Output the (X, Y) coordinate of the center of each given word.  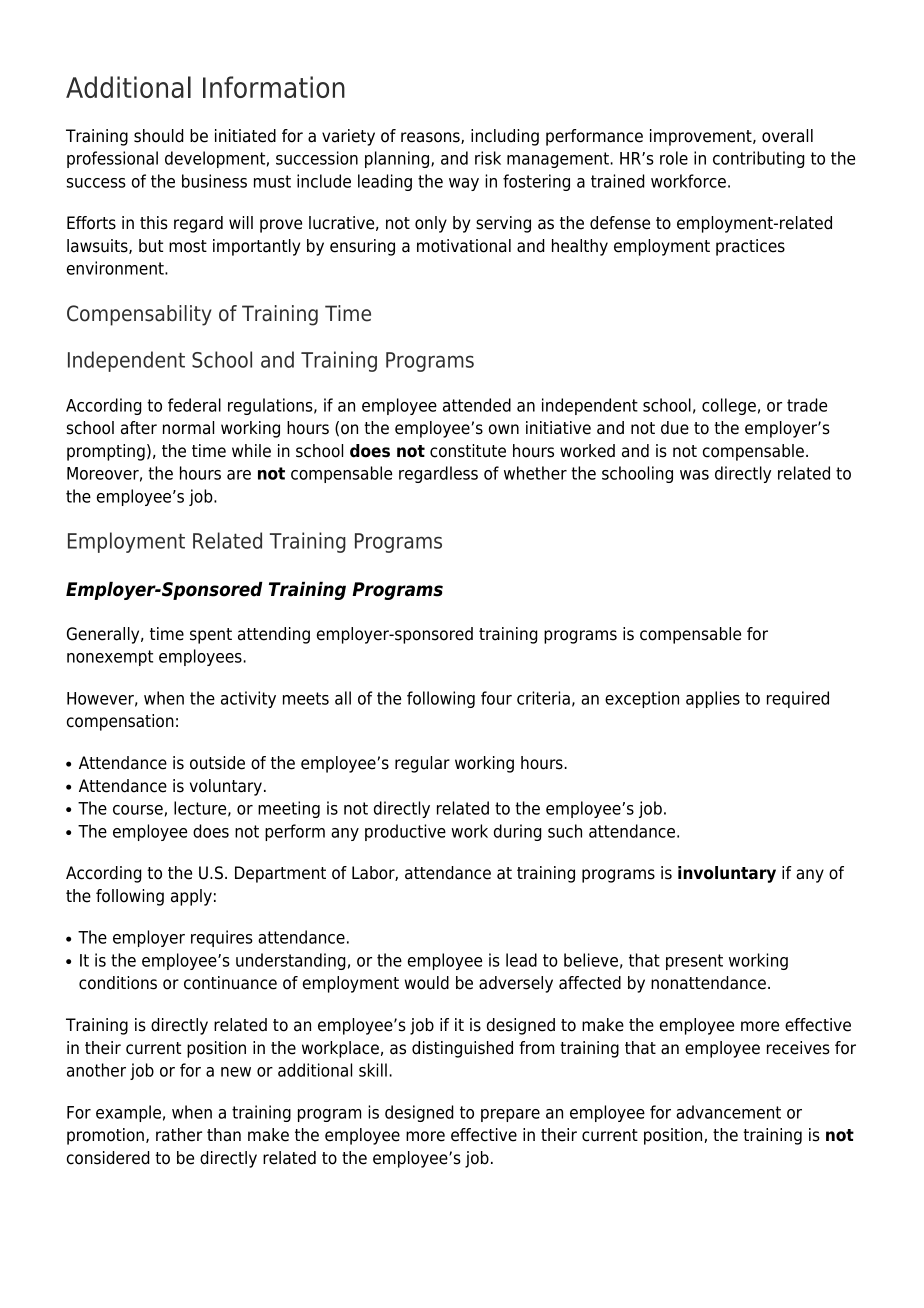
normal (188, 428)
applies (713, 699)
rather (179, 1135)
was (694, 475)
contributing (759, 159)
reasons (431, 138)
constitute (468, 451)
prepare (510, 1115)
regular (422, 764)
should (159, 136)
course (138, 810)
